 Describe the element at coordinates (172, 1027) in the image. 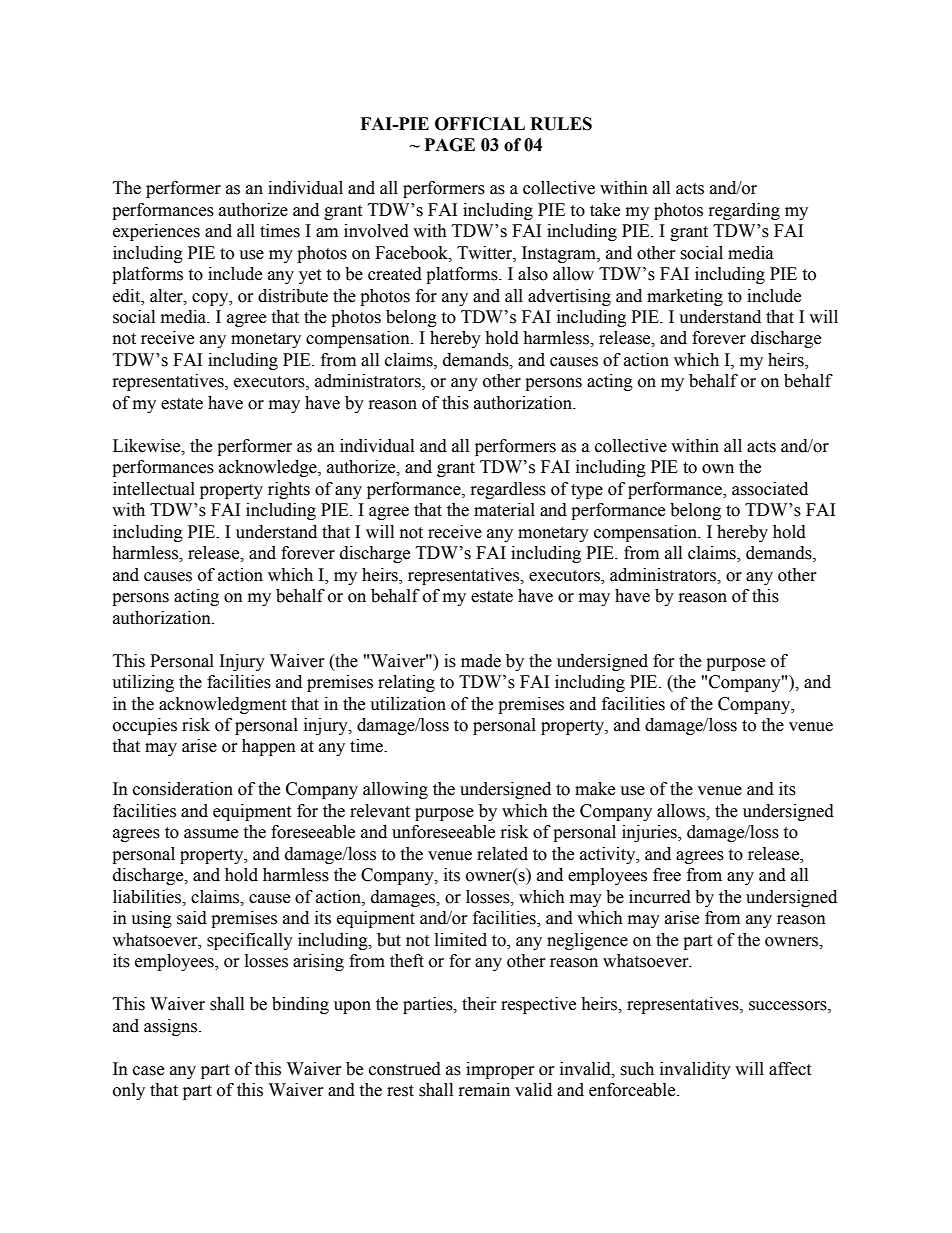

I see `assigns` at that location.
